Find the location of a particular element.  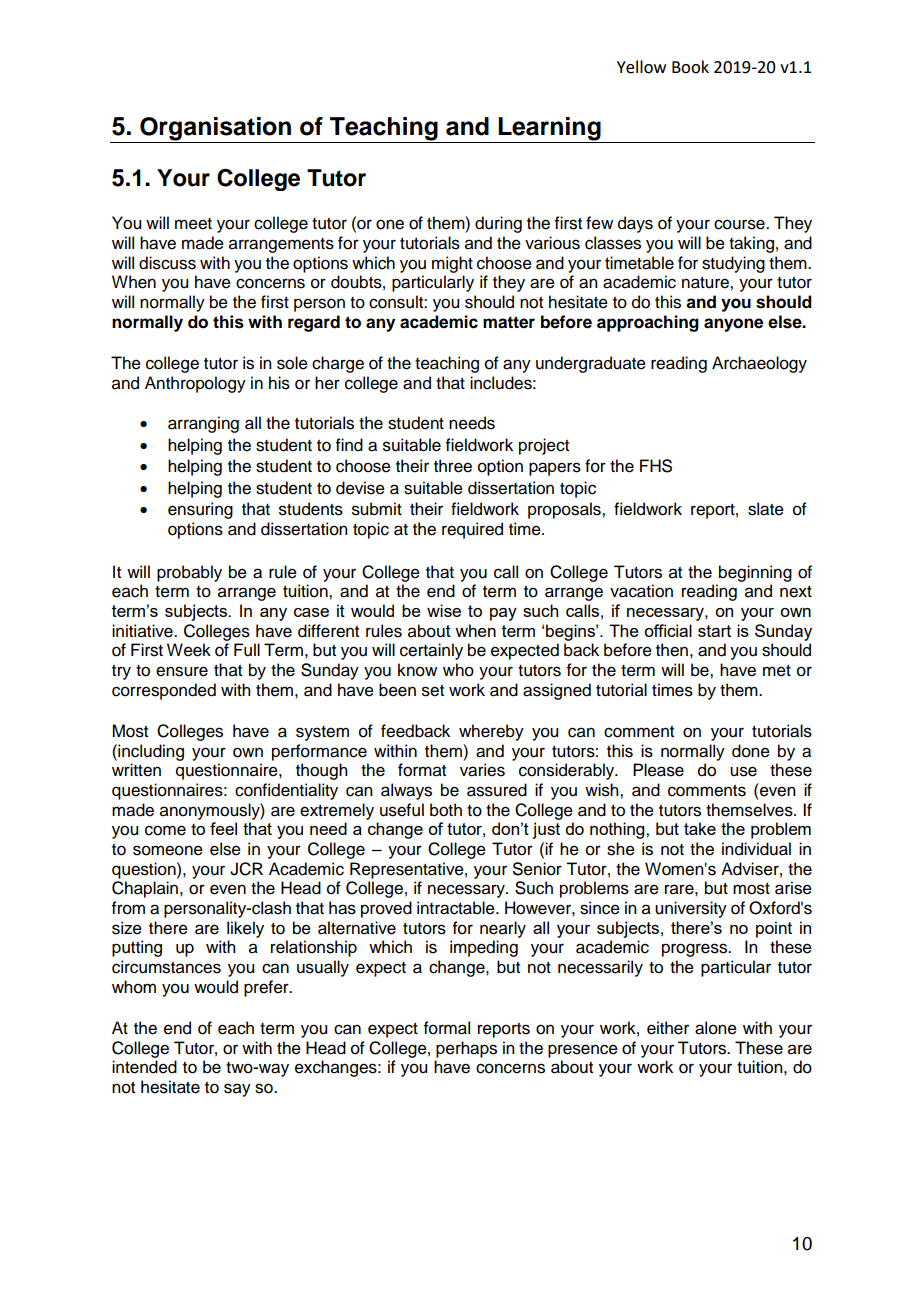

Book is located at coordinates (690, 67).
